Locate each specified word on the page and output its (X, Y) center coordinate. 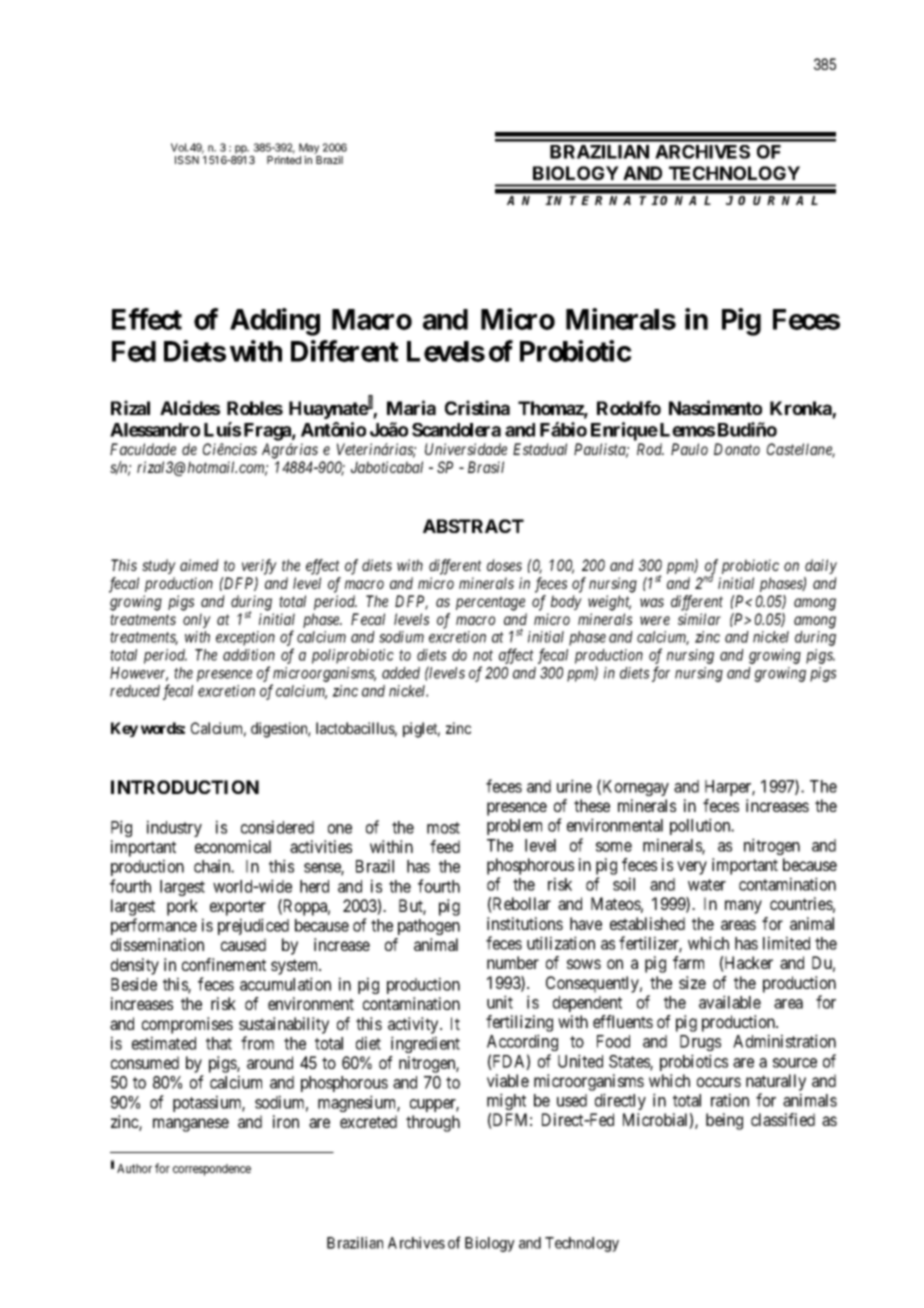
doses (504, 565)
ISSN (187, 160)
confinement (224, 964)
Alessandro (155, 430)
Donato (737, 449)
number (513, 962)
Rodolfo (629, 408)
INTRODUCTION (185, 787)
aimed (199, 565)
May (309, 148)
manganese (191, 1125)
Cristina (477, 407)
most (443, 828)
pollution (701, 826)
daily (821, 566)
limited (786, 943)
